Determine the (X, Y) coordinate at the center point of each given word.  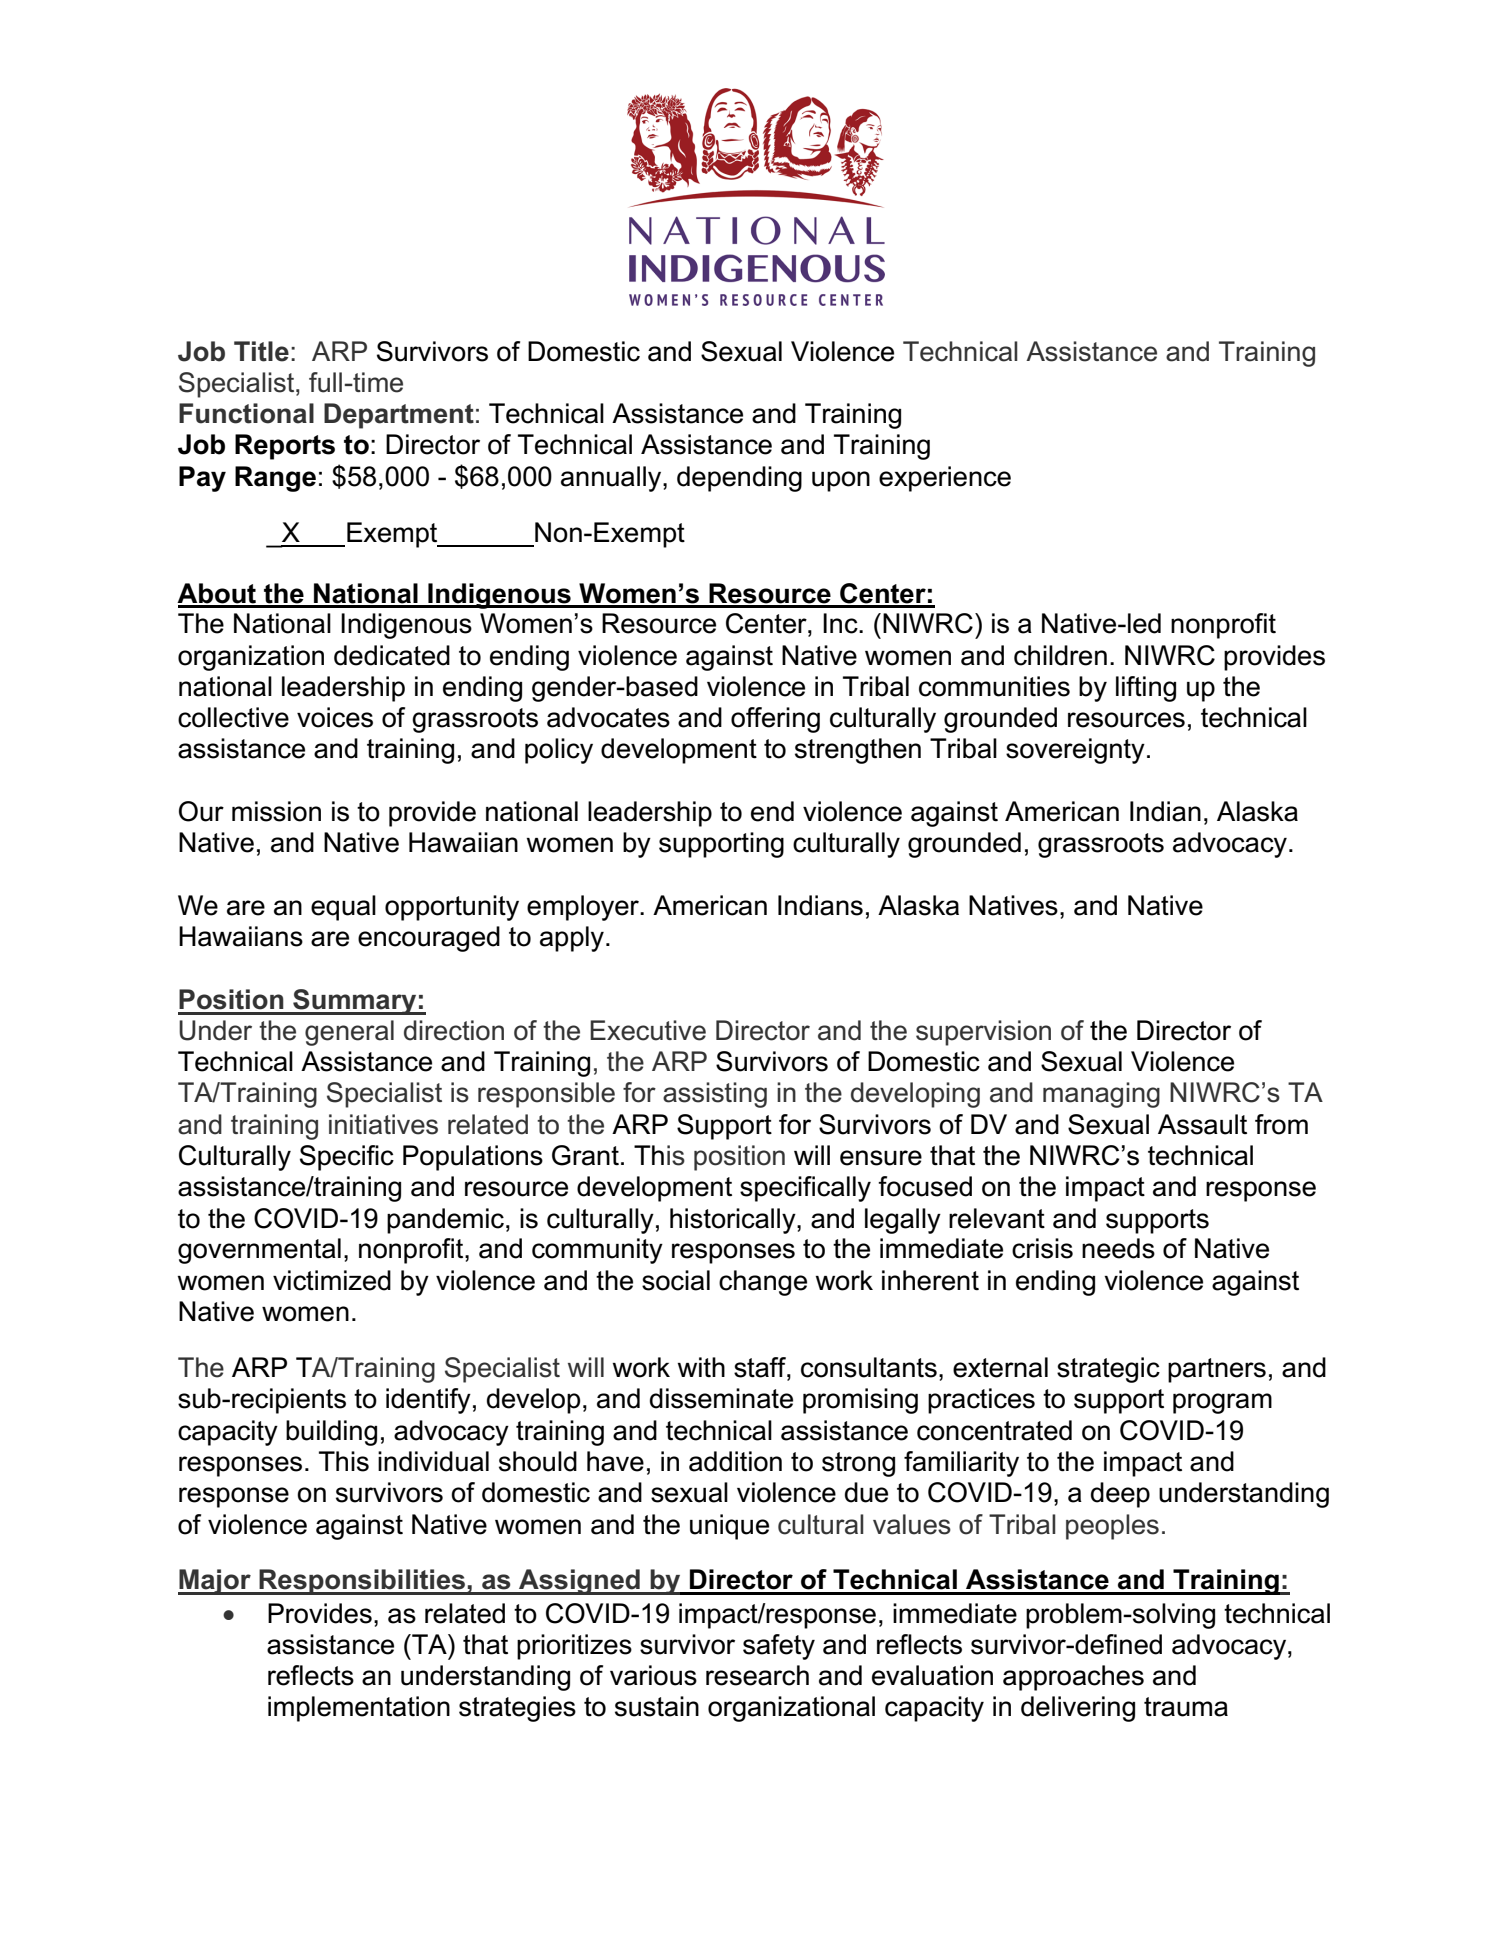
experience (945, 479)
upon (841, 481)
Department (399, 416)
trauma (1186, 1707)
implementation (359, 1709)
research (757, 1675)
